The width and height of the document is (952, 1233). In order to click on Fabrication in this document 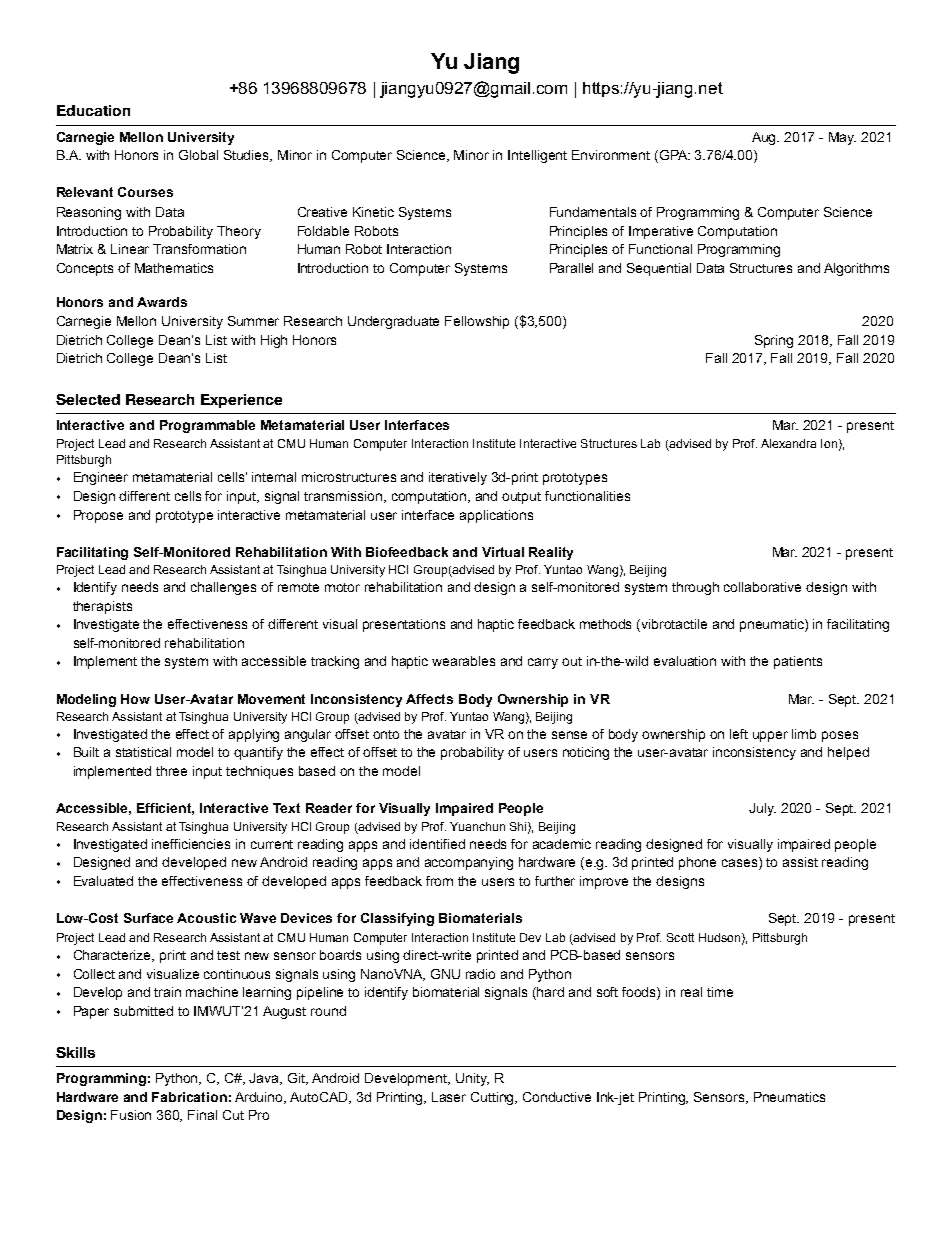, I will do `click(189, 1097)`.
